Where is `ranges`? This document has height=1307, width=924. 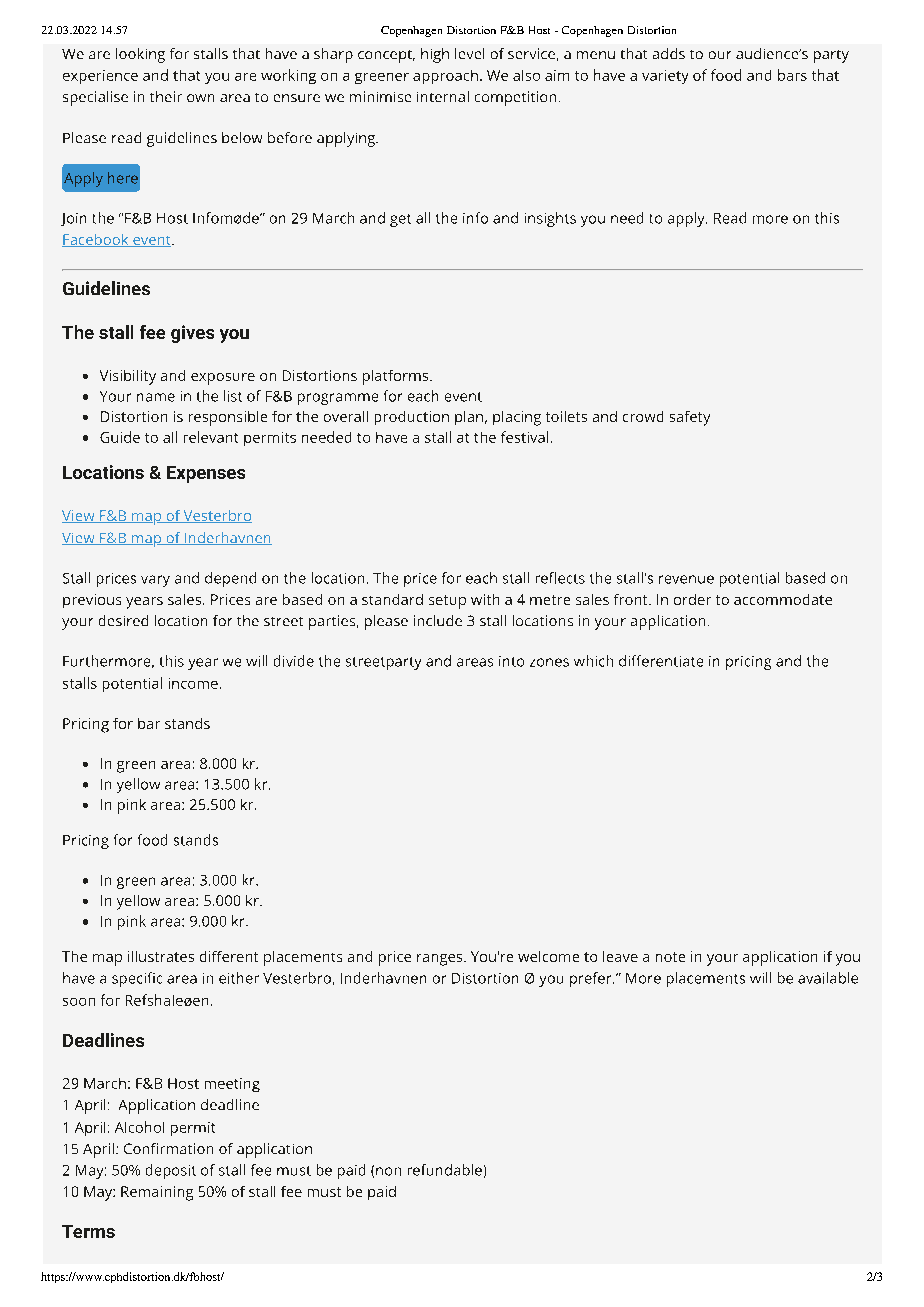
ranges is located at coordinates (441, 960).
